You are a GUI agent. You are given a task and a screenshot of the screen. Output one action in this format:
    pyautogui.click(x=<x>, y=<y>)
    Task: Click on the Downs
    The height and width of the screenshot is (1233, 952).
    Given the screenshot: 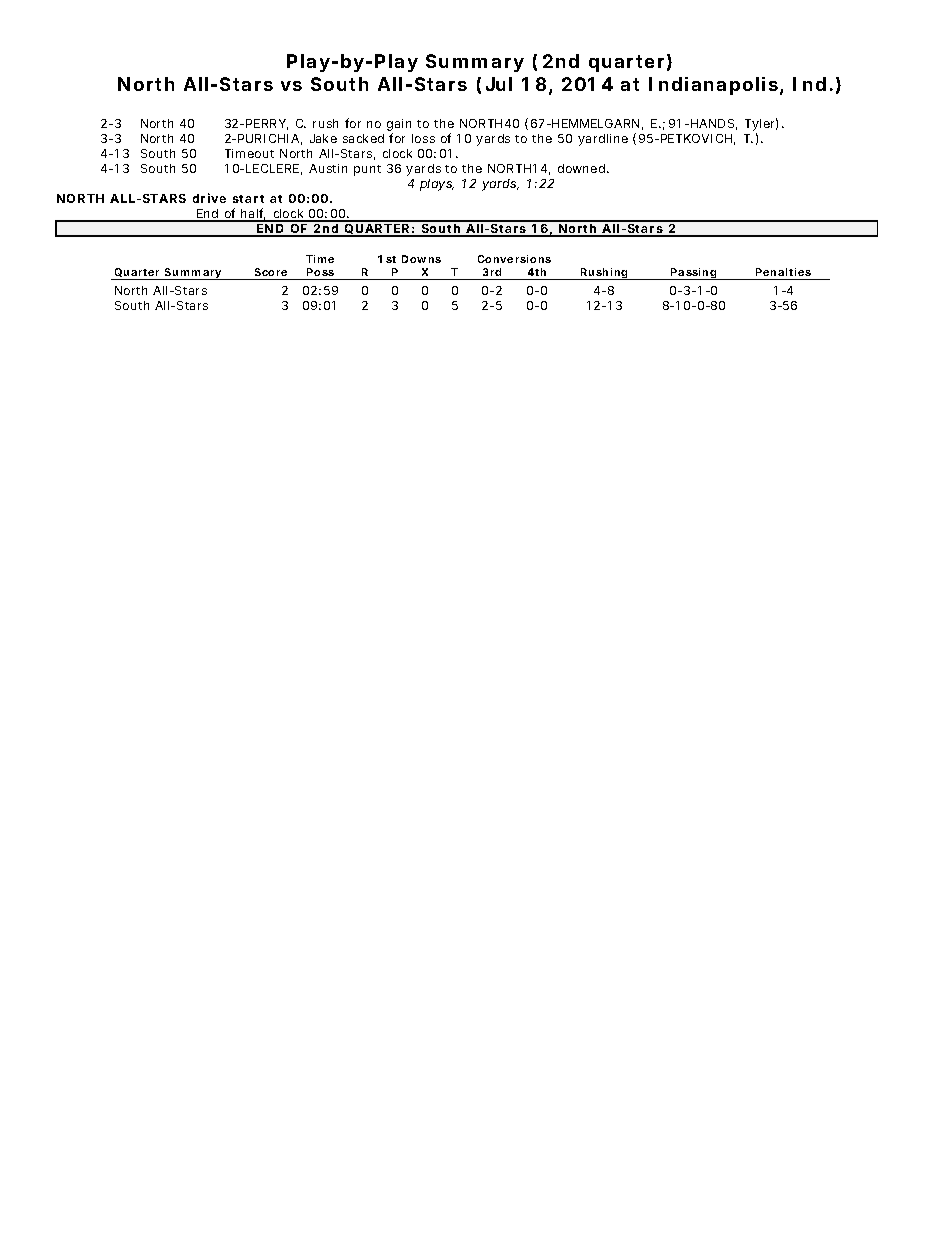 What is the action you would take?
    pyautogui.click(x=421, y=259)
